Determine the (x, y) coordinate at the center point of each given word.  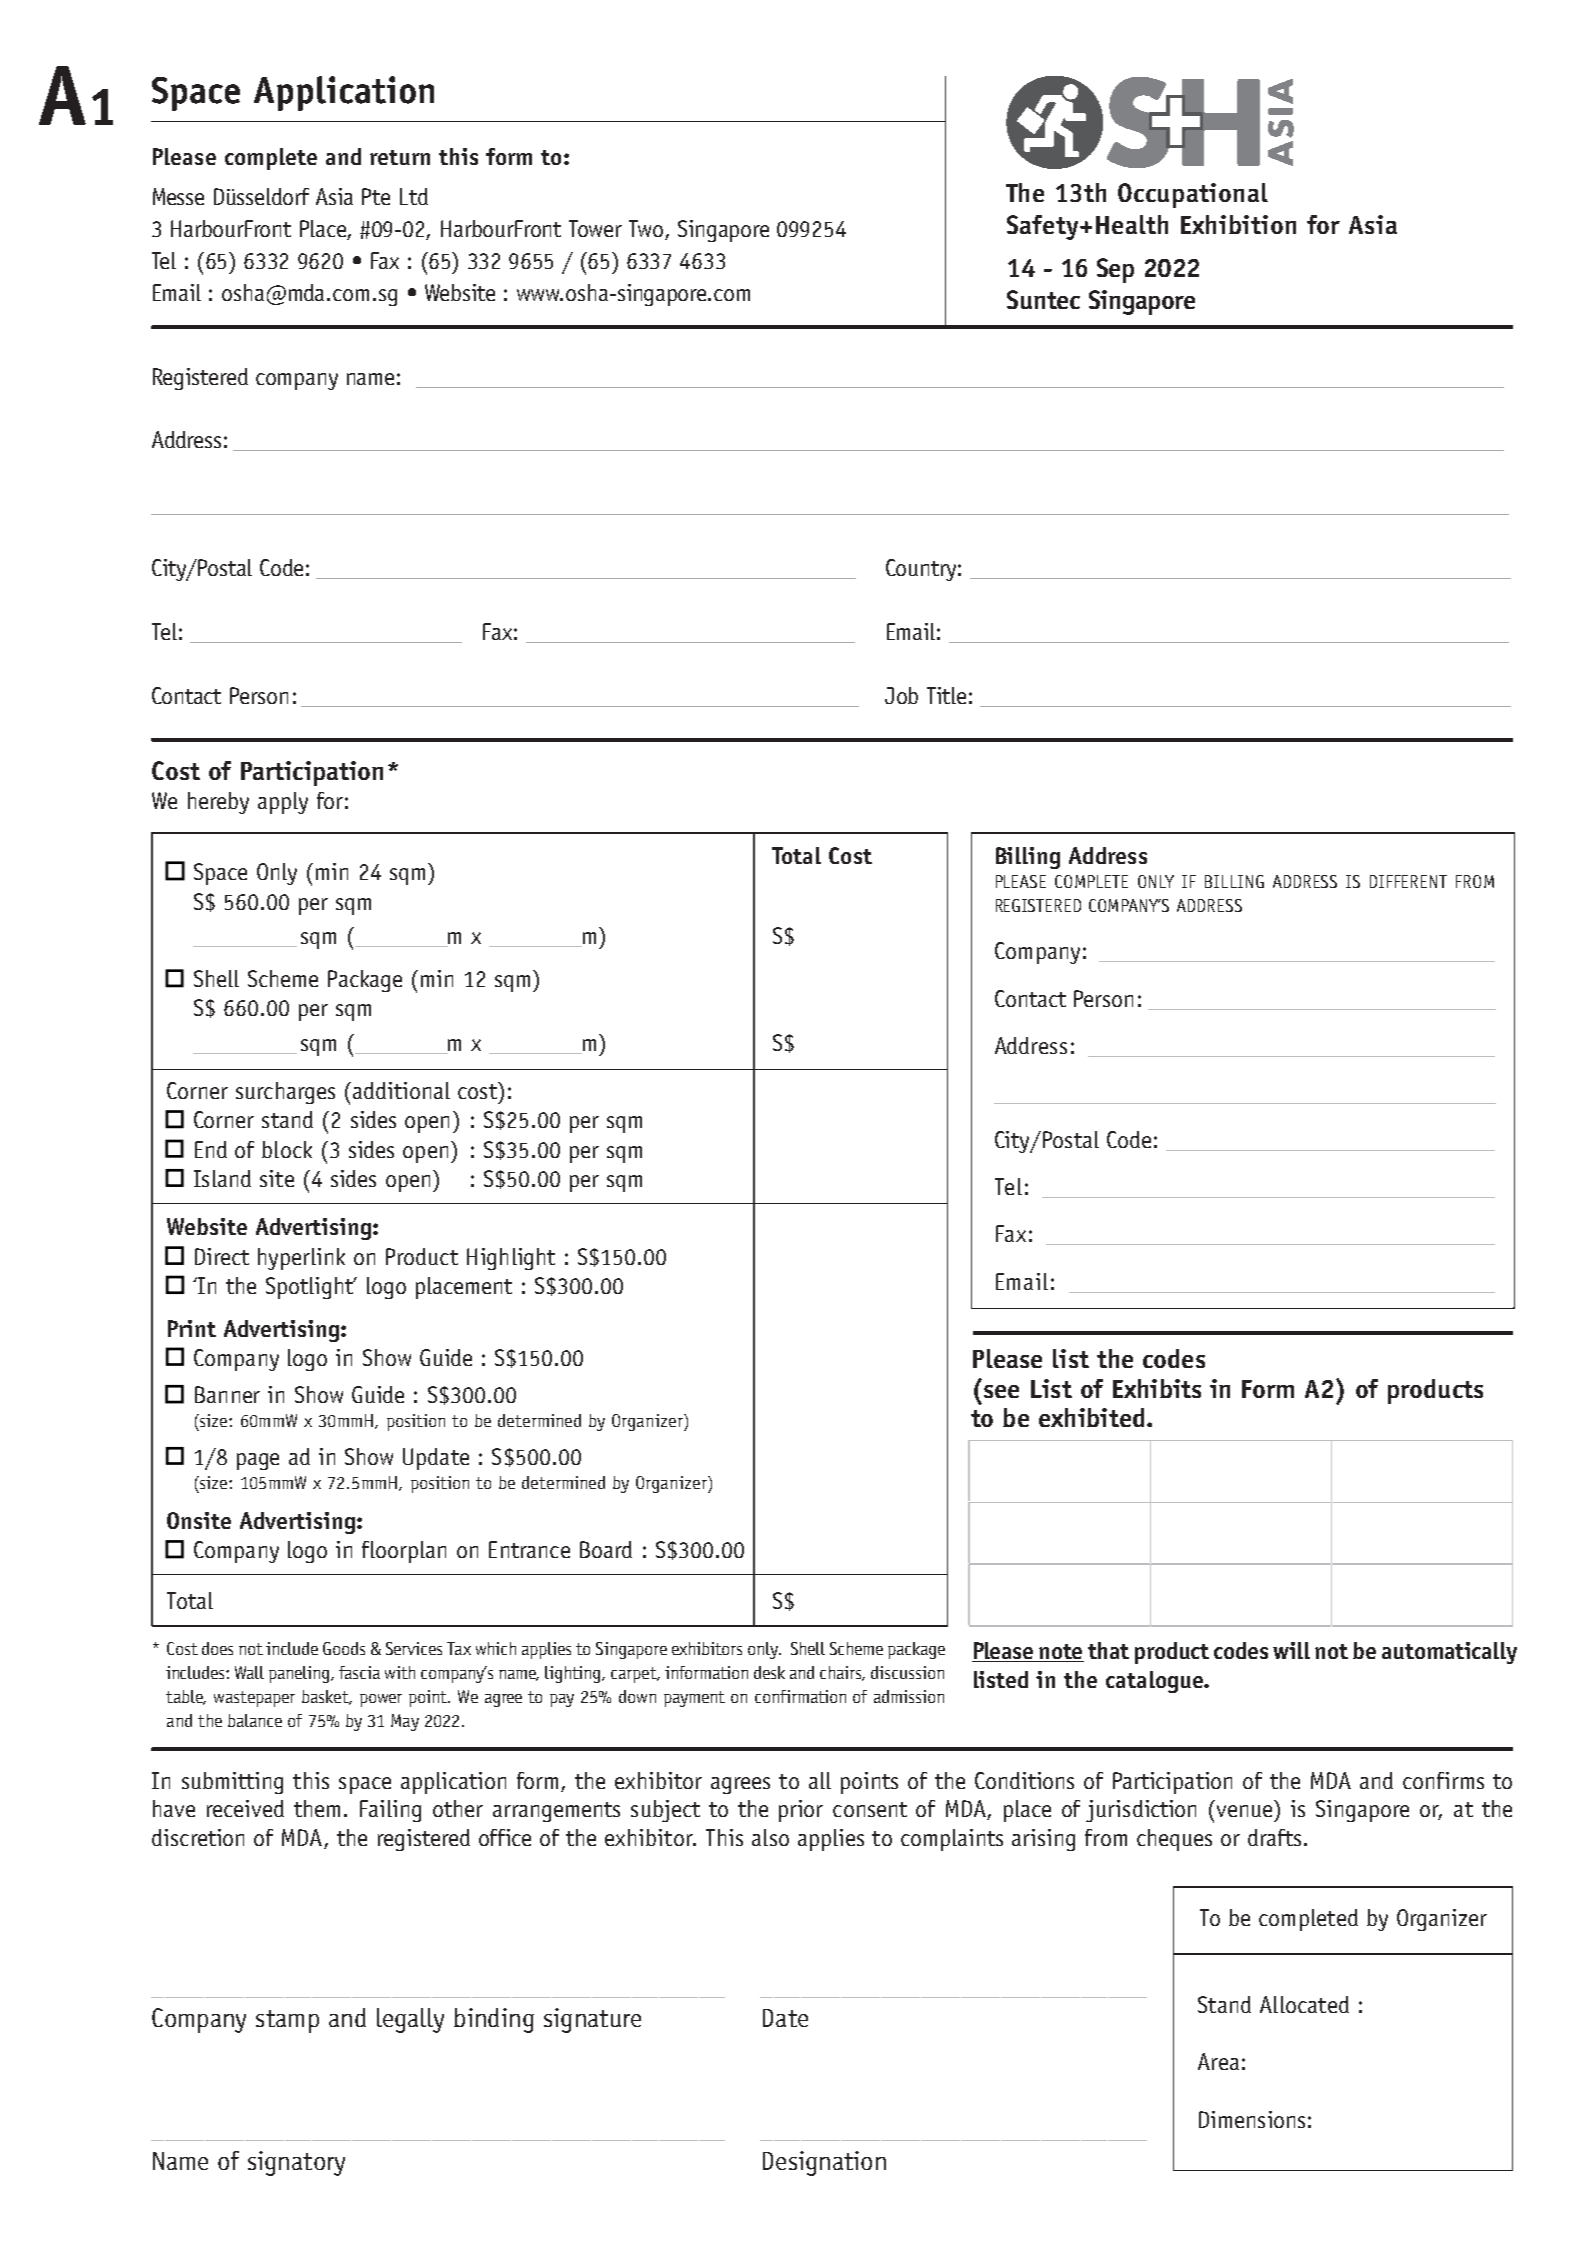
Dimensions (1252, 2119)
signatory (296, 2163)
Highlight (511, 1259)
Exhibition (1238, 224)
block (287, 1149)
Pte (376, 196)
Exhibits (1157, 1388)
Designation (824, 2163)
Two (647, 230)
